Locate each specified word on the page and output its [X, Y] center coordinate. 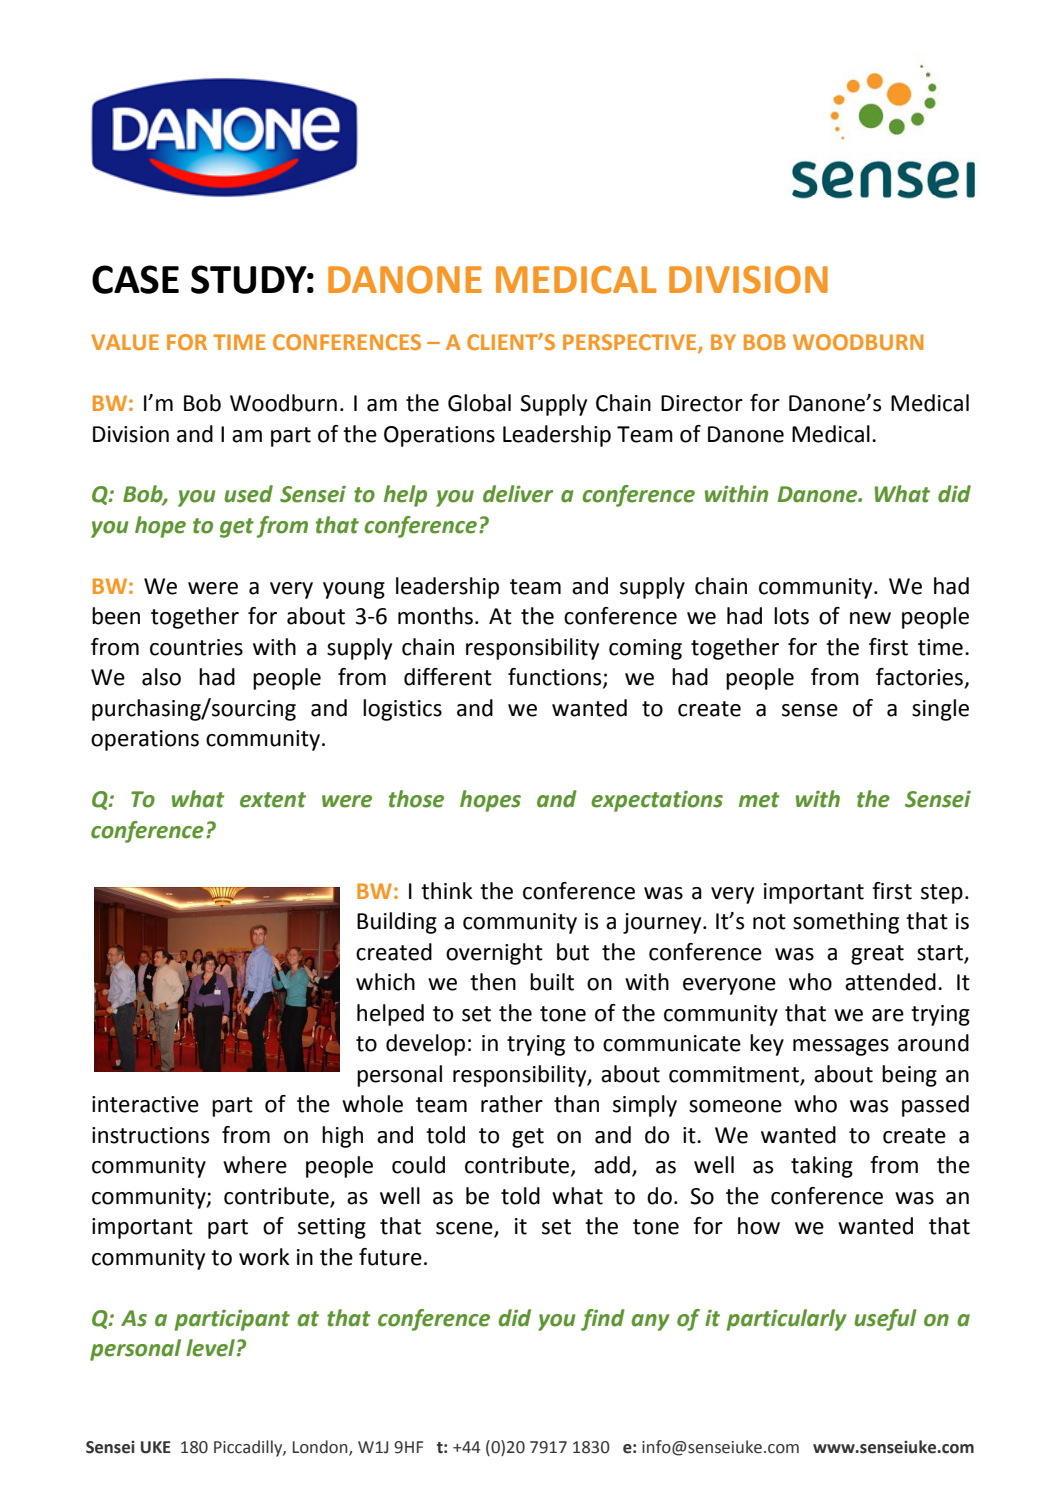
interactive [145, 1104]
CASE [135, 279]
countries [196, 647]
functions [556, 678]
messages [841, 1047]
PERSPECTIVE [631, 343]
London [321, 1447]
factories [921, 678]
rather [512, 1104]
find [603, 1320]
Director [702, 403]
